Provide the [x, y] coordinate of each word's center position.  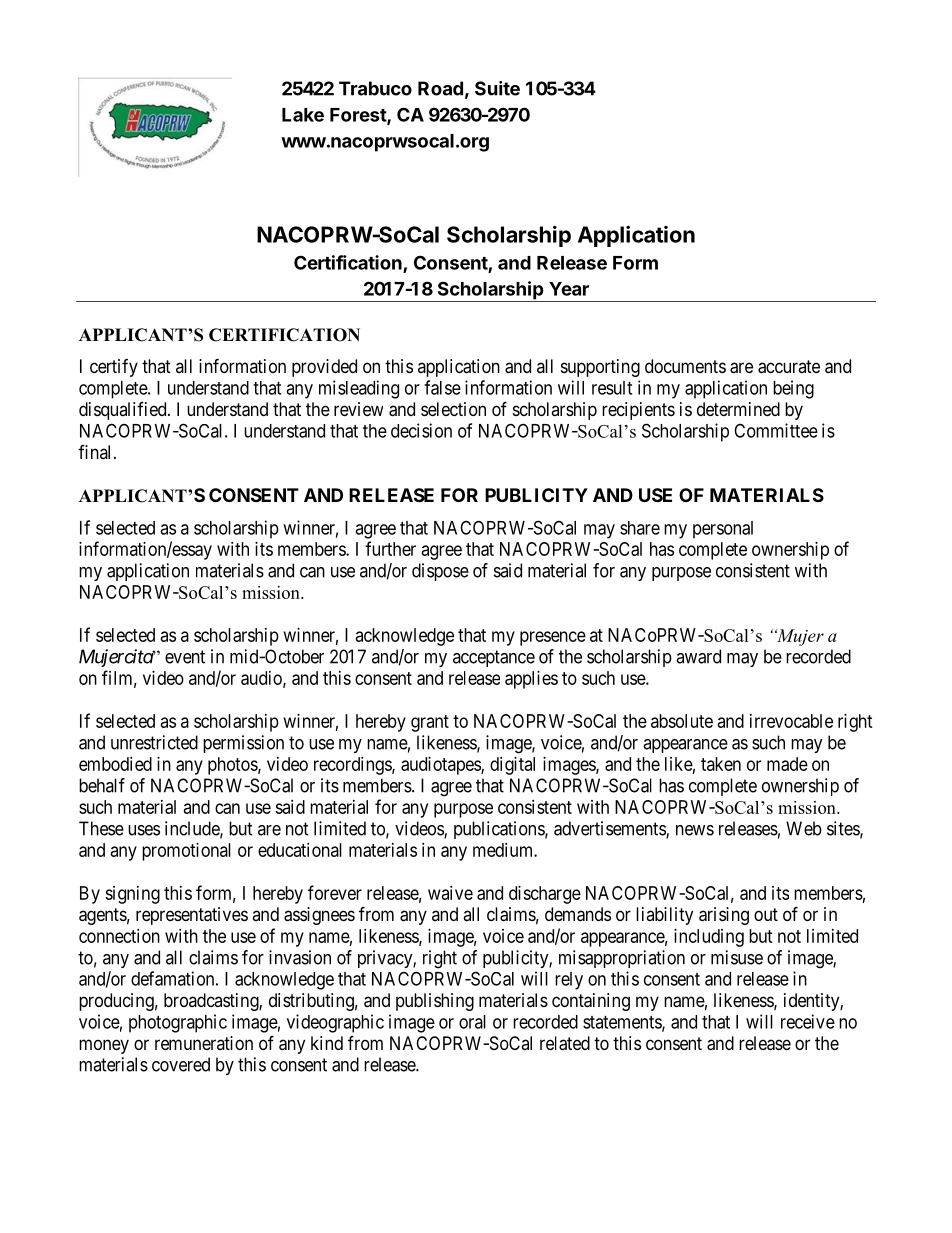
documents [685, 366]
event [185, 657]
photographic [178, 1023]
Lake [303, 115]
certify [114, 368]
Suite [497, 88]
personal [723, 530]
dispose [440, 572]
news [695, 830]
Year [569, 289]
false [442, 387]
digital [512, 766]
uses [144, 830]
